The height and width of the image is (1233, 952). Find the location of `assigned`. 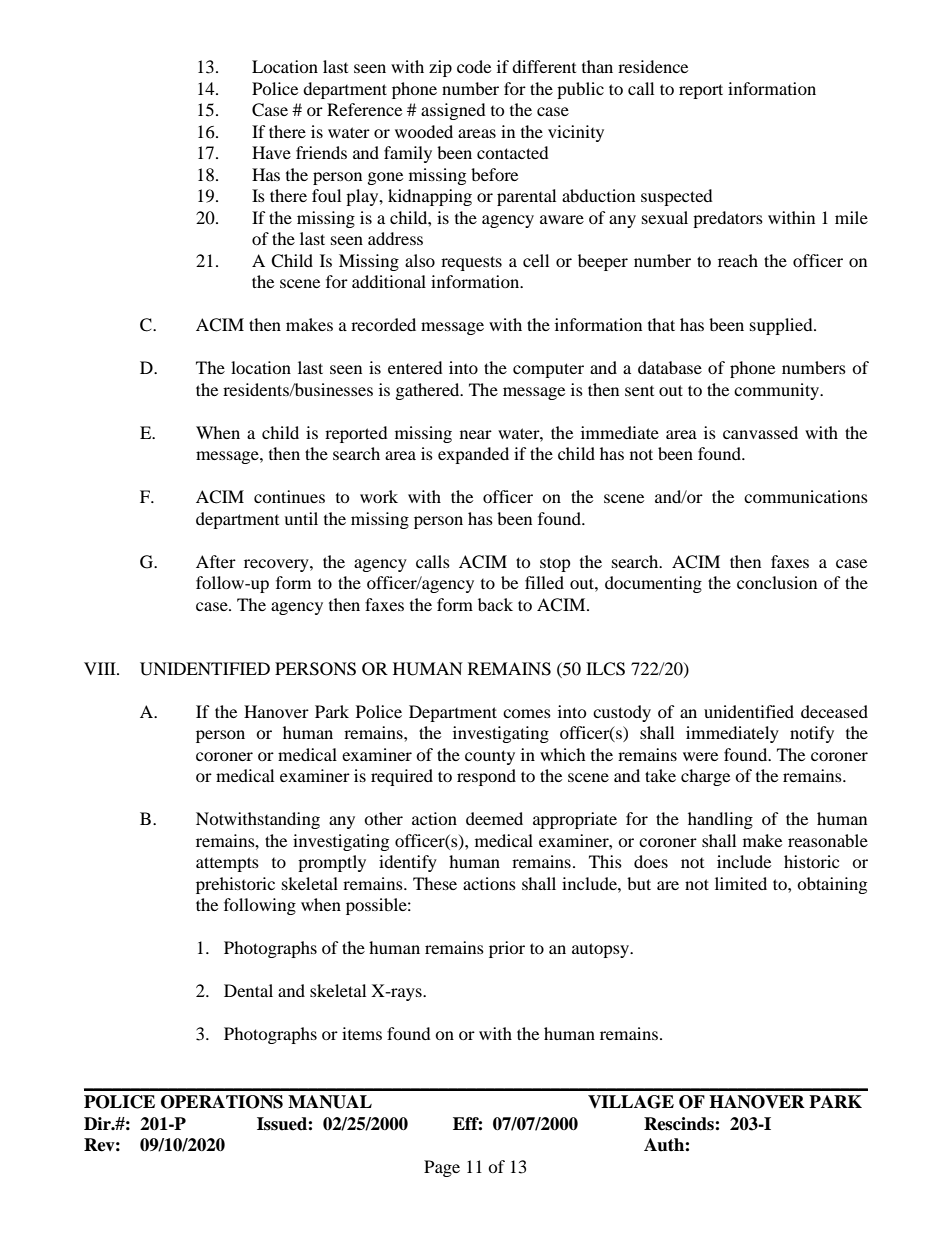

assigned is located at coordinates (453, 111).
